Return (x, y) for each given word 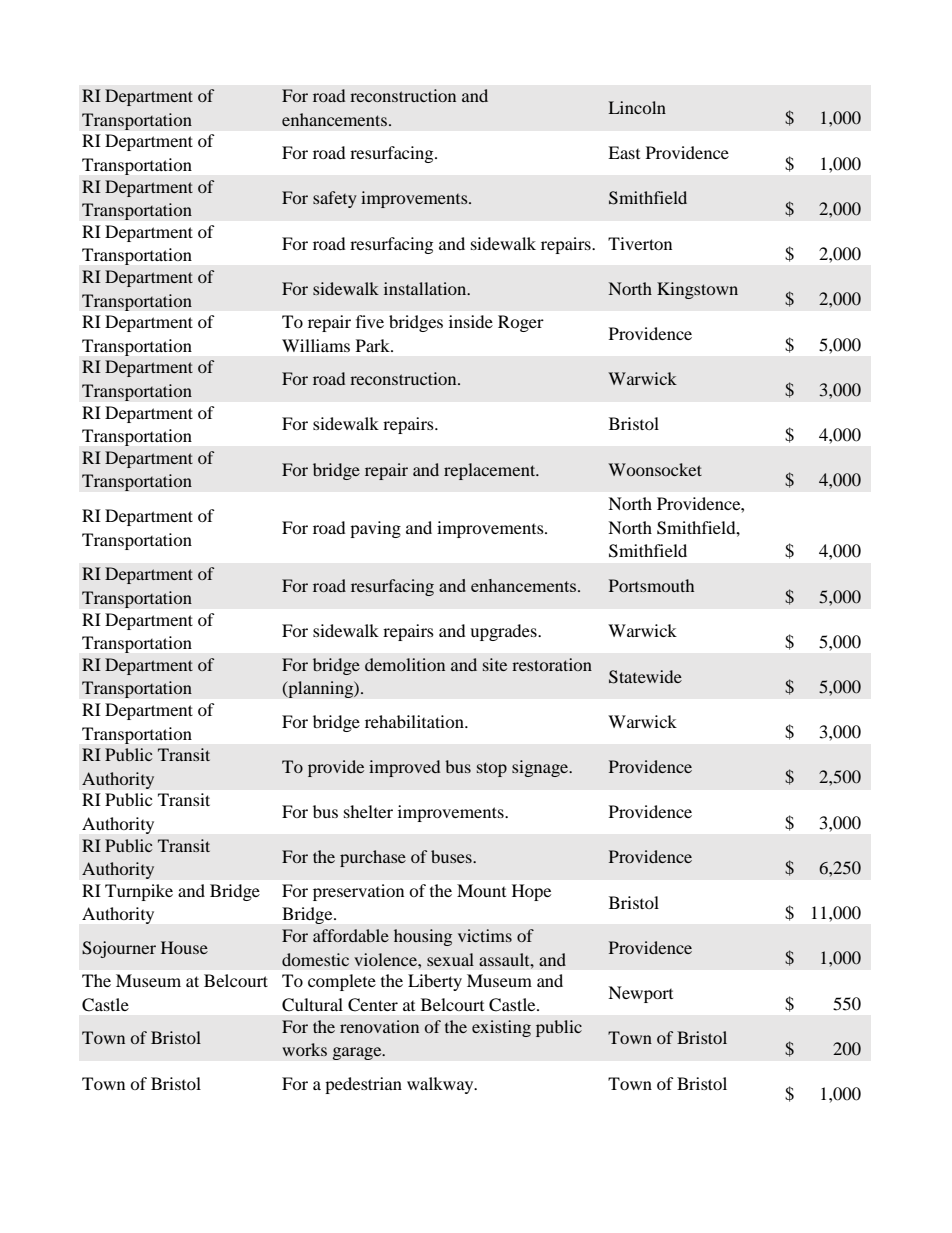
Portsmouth (651, 585)
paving (375, 529)
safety (335, 199)
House (184, 947)
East (624, 152)
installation (426, 288)
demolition (405, 664)
